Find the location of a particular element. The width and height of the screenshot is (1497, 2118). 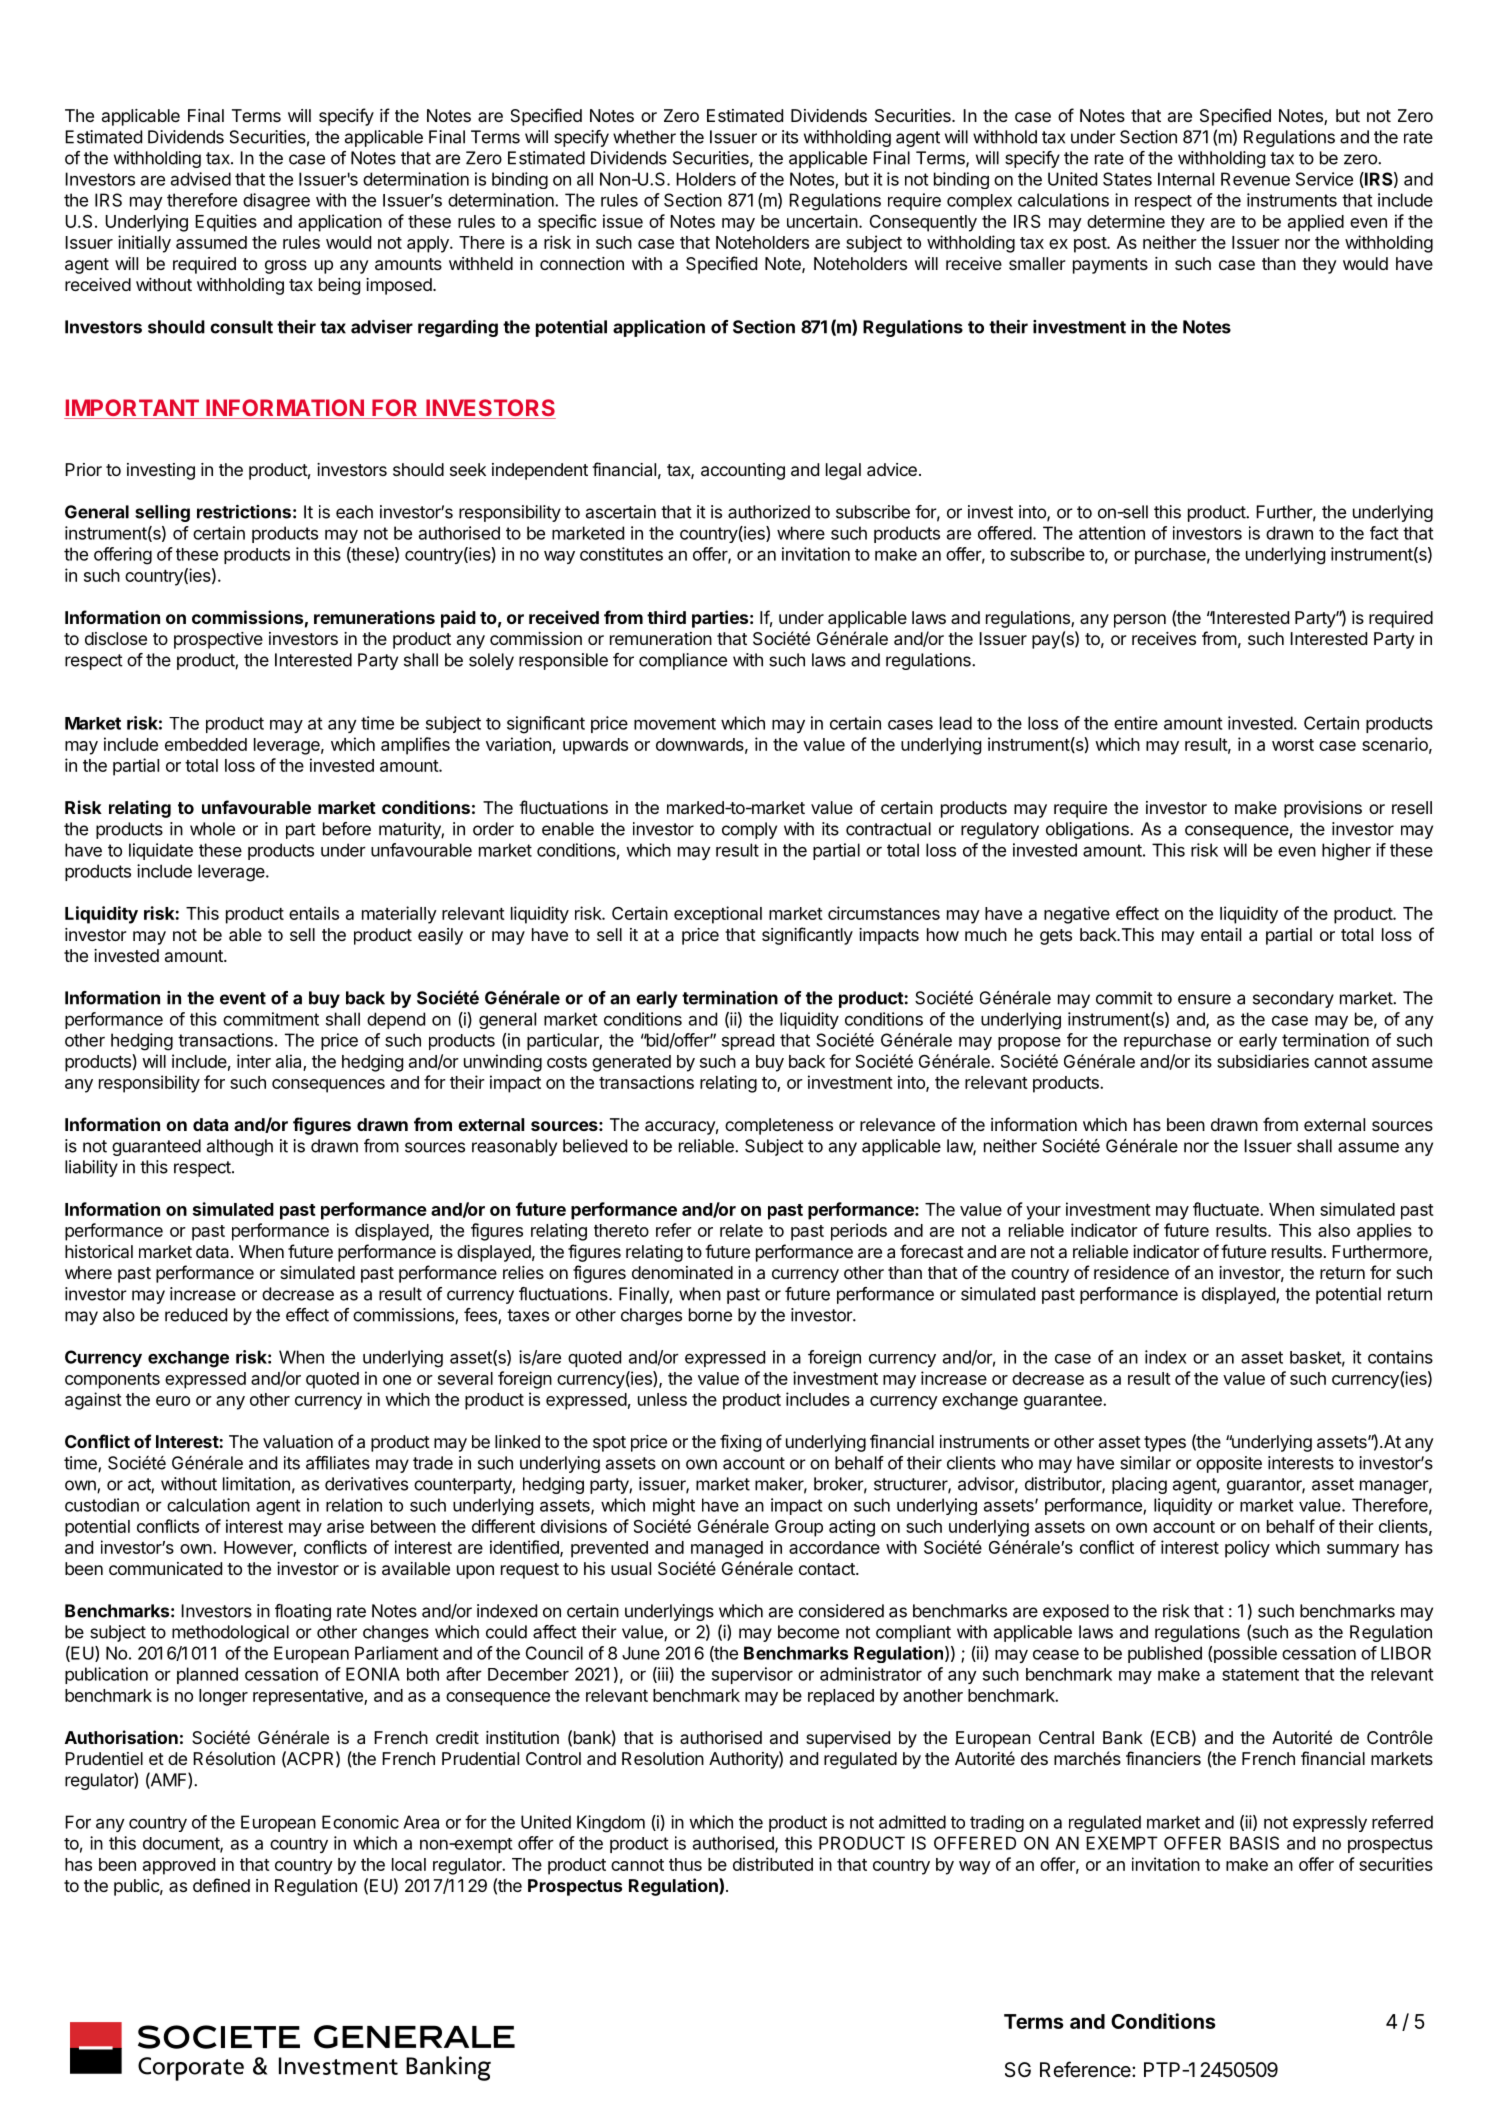

alia is located at coordinates (290, 1062).
